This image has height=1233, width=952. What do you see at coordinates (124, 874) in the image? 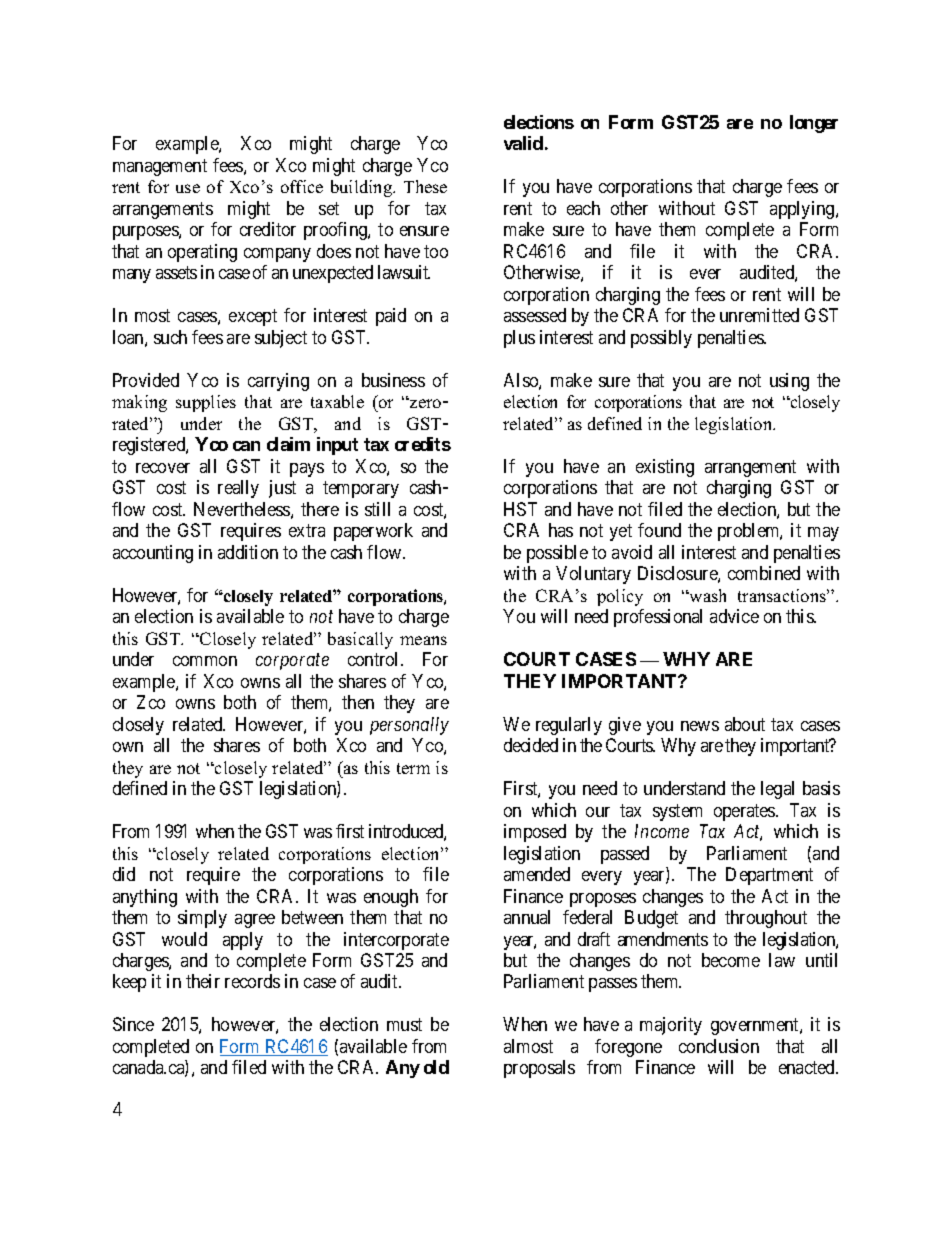
I see `did` at bounding box center [124, 874].
